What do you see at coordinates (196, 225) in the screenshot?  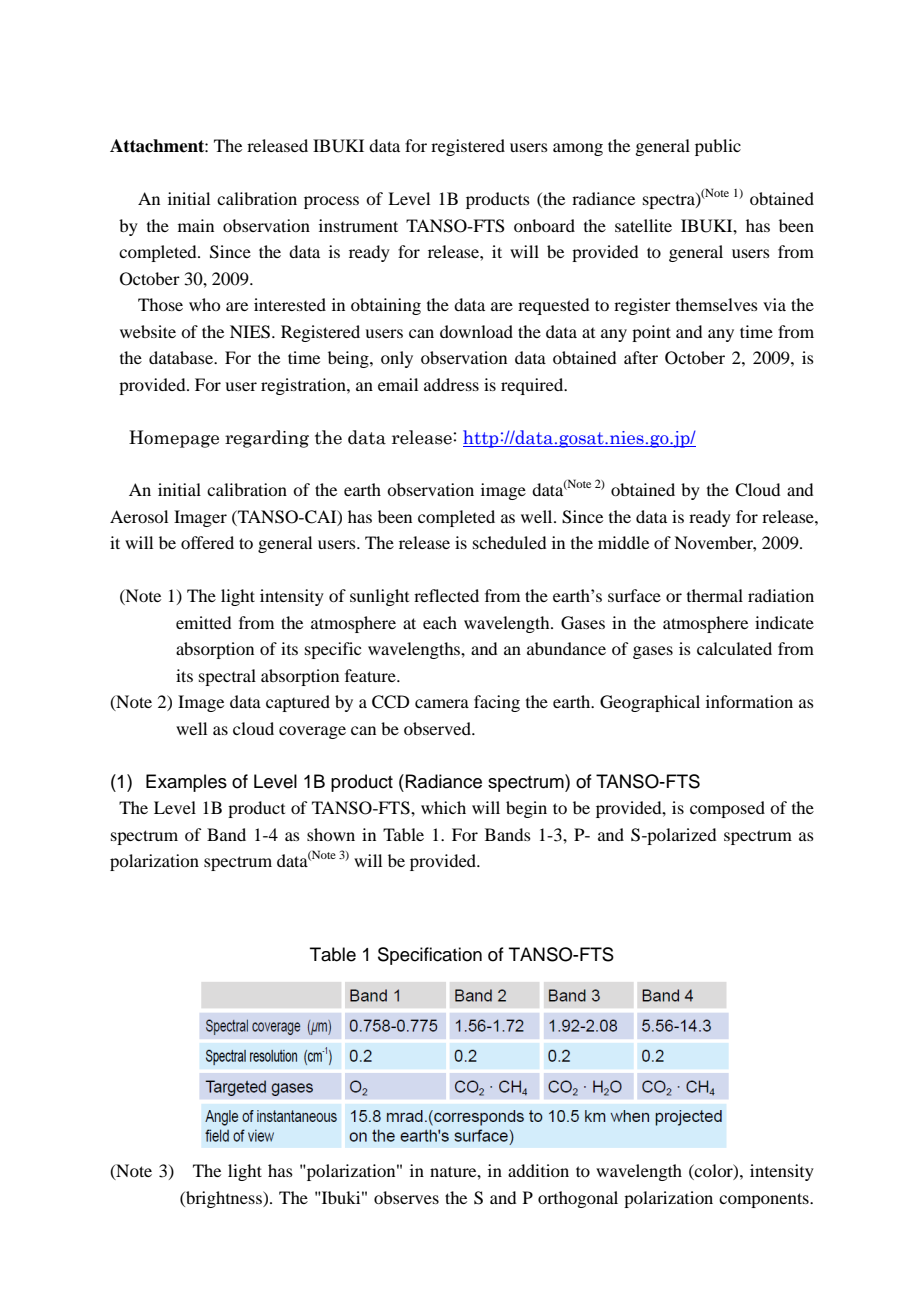 I see `main` at bounding box center [196, 225].
